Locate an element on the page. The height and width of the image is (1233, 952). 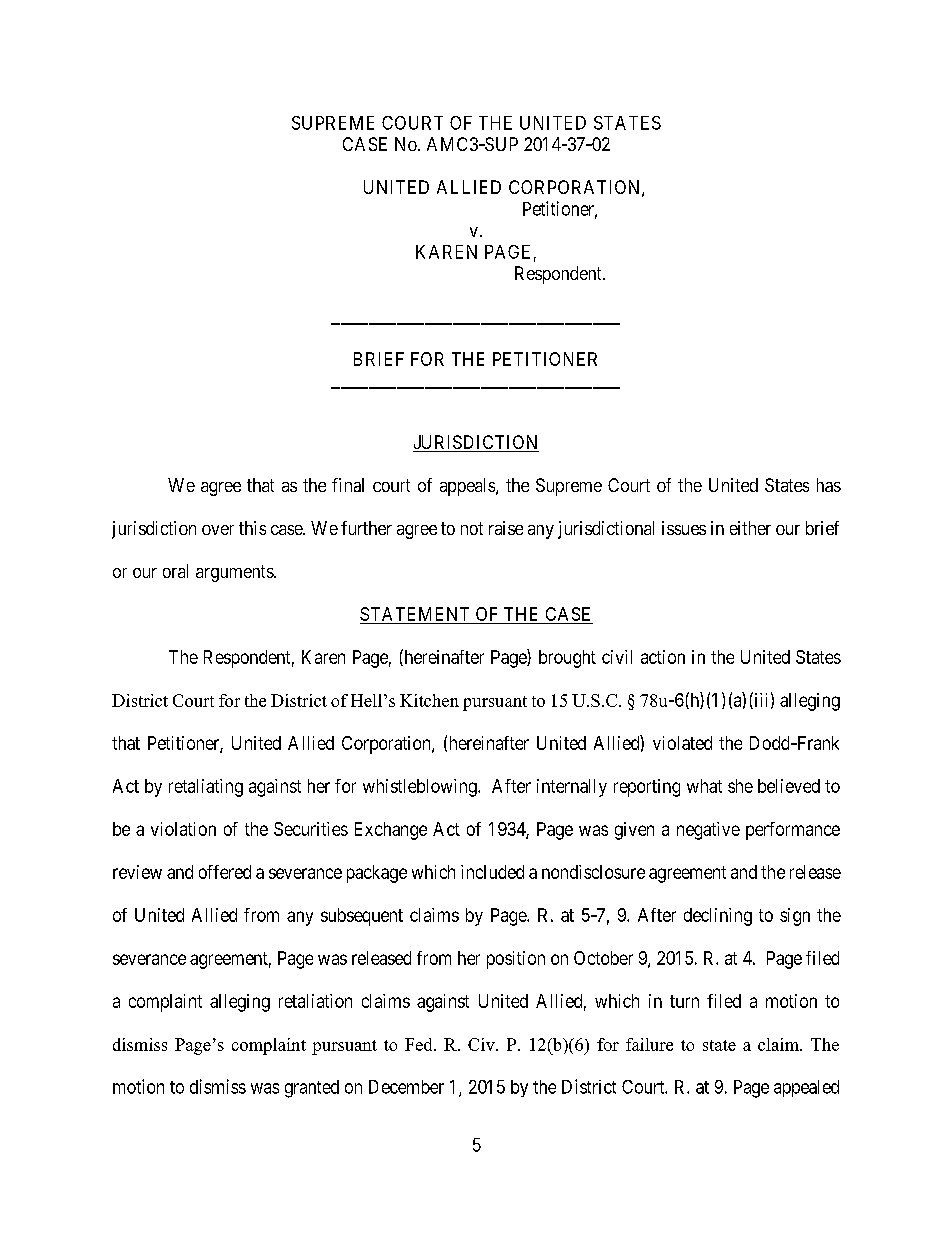
position is located at coordinates (516, 960).
